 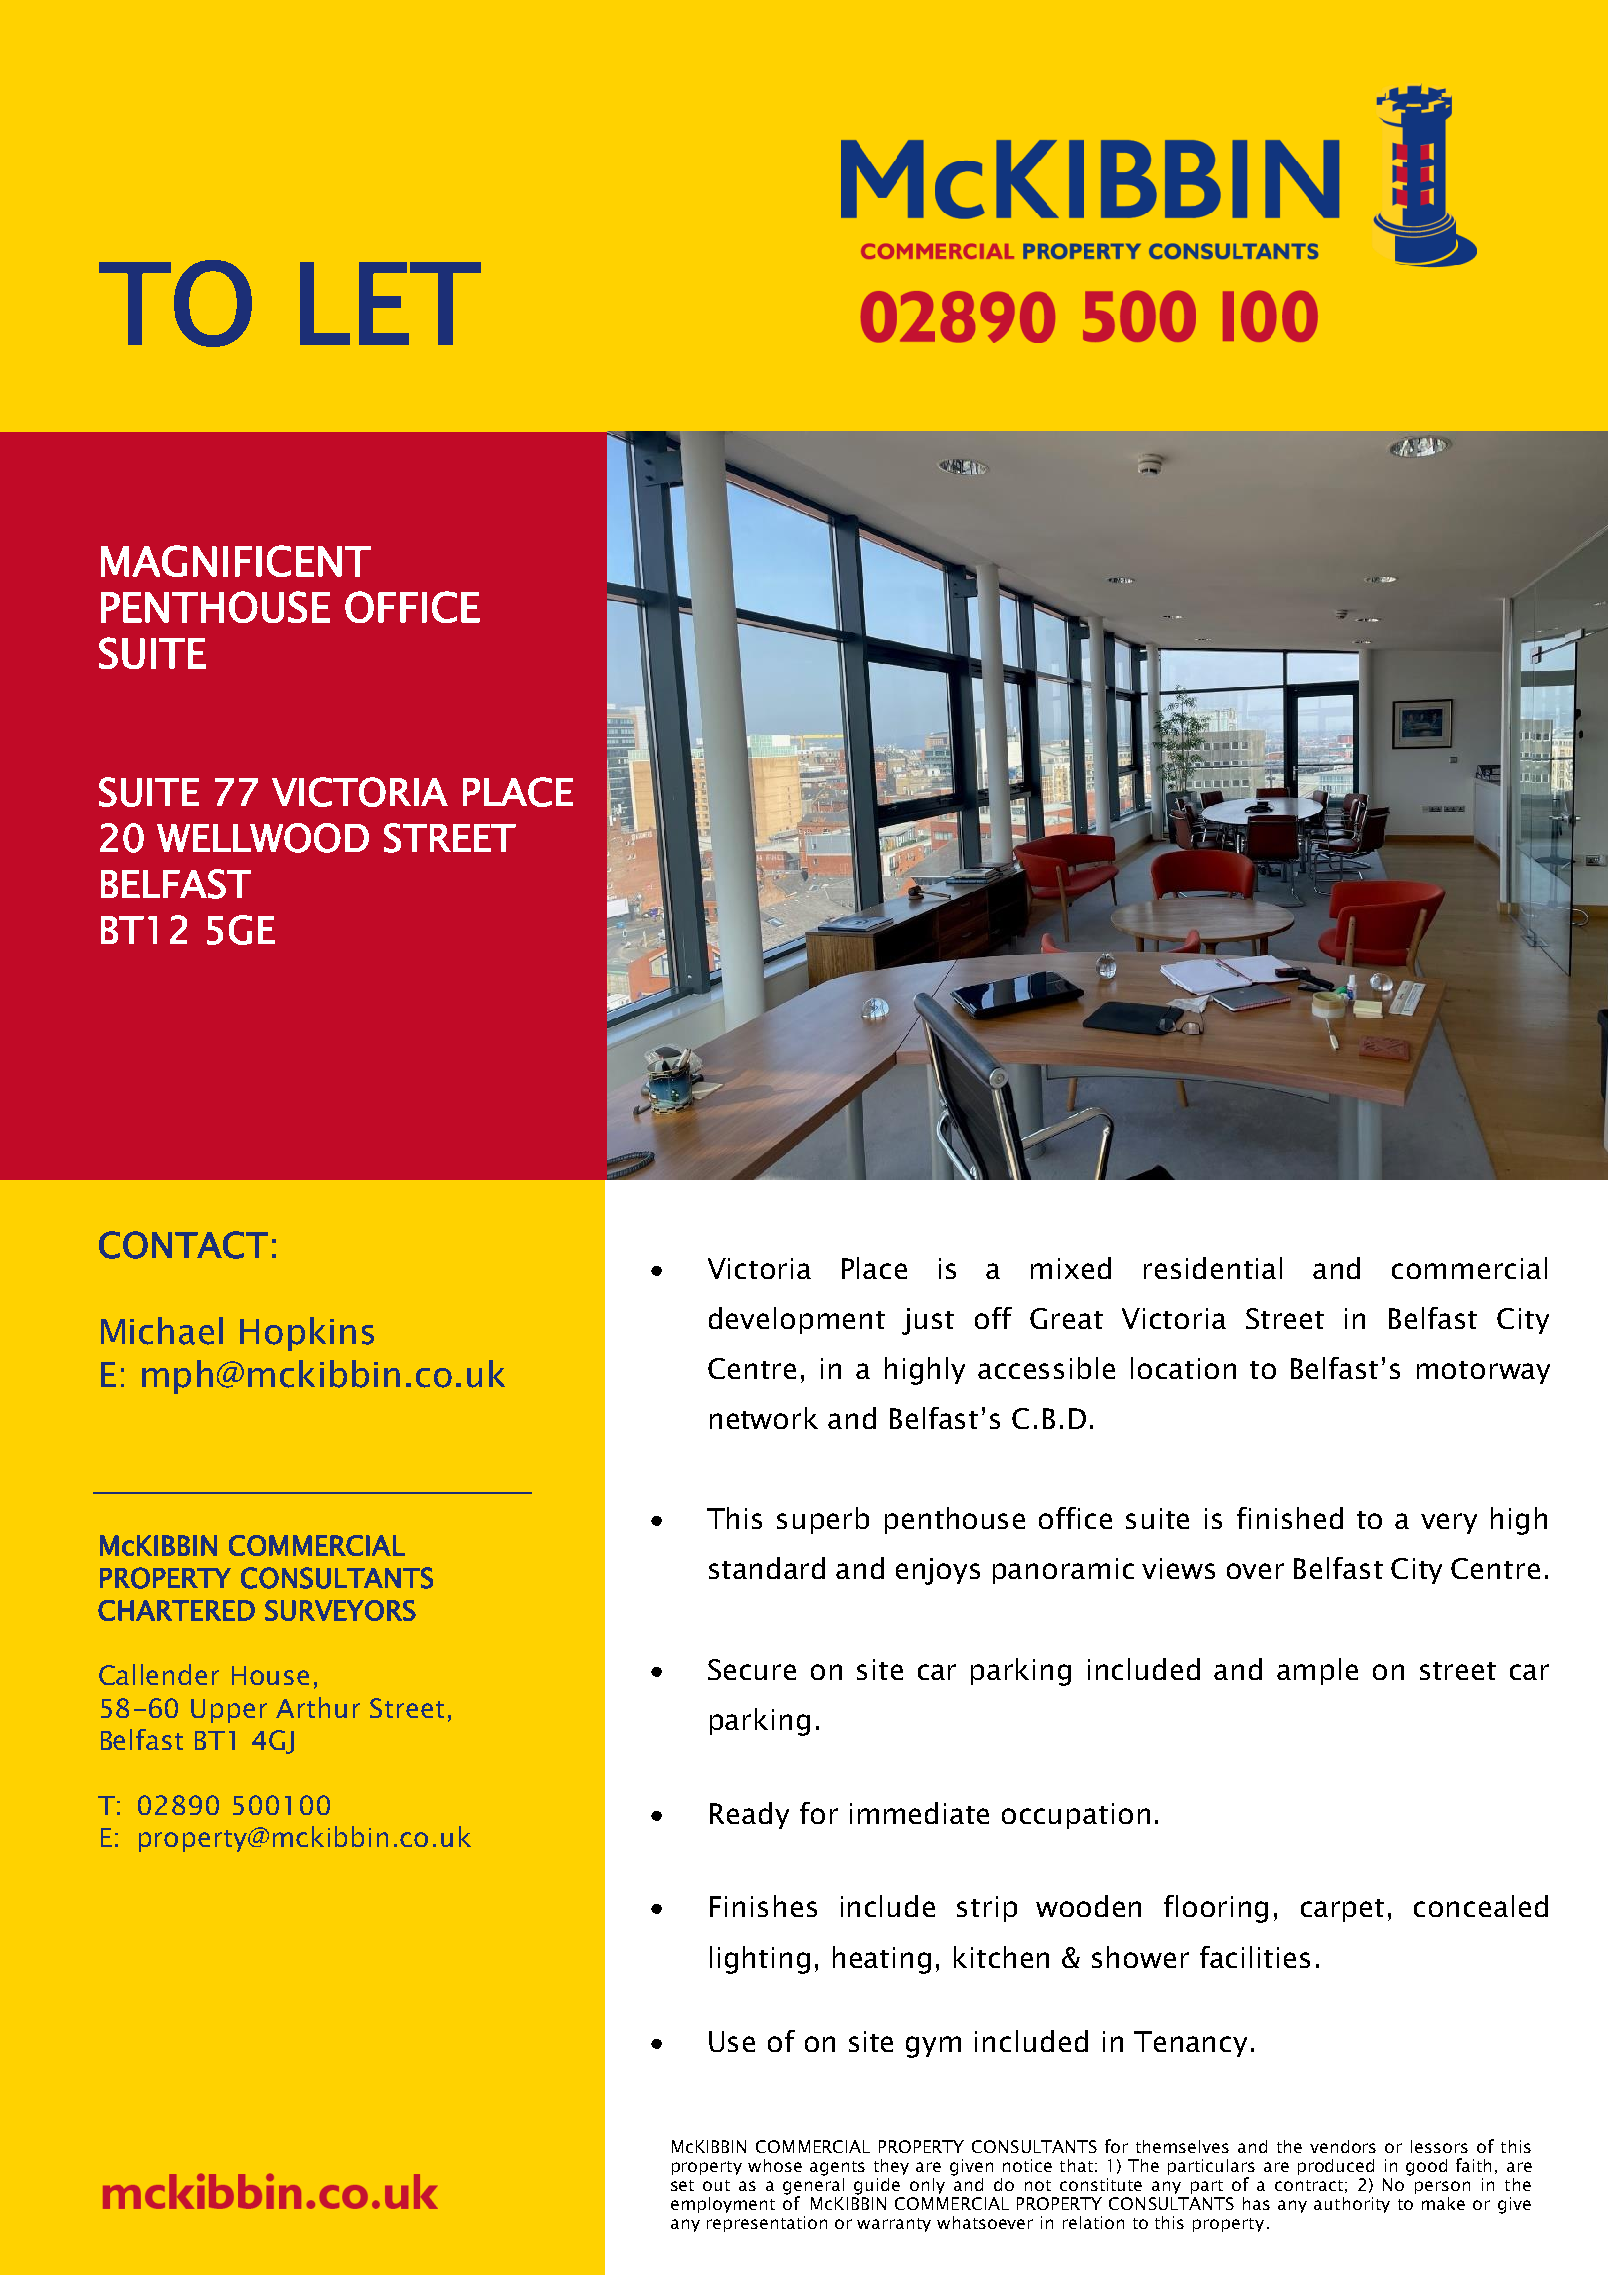 What do you see at coordinates (767, 1568) in the screenshot?
I see `standard` at bounding box center [767, 1568].
